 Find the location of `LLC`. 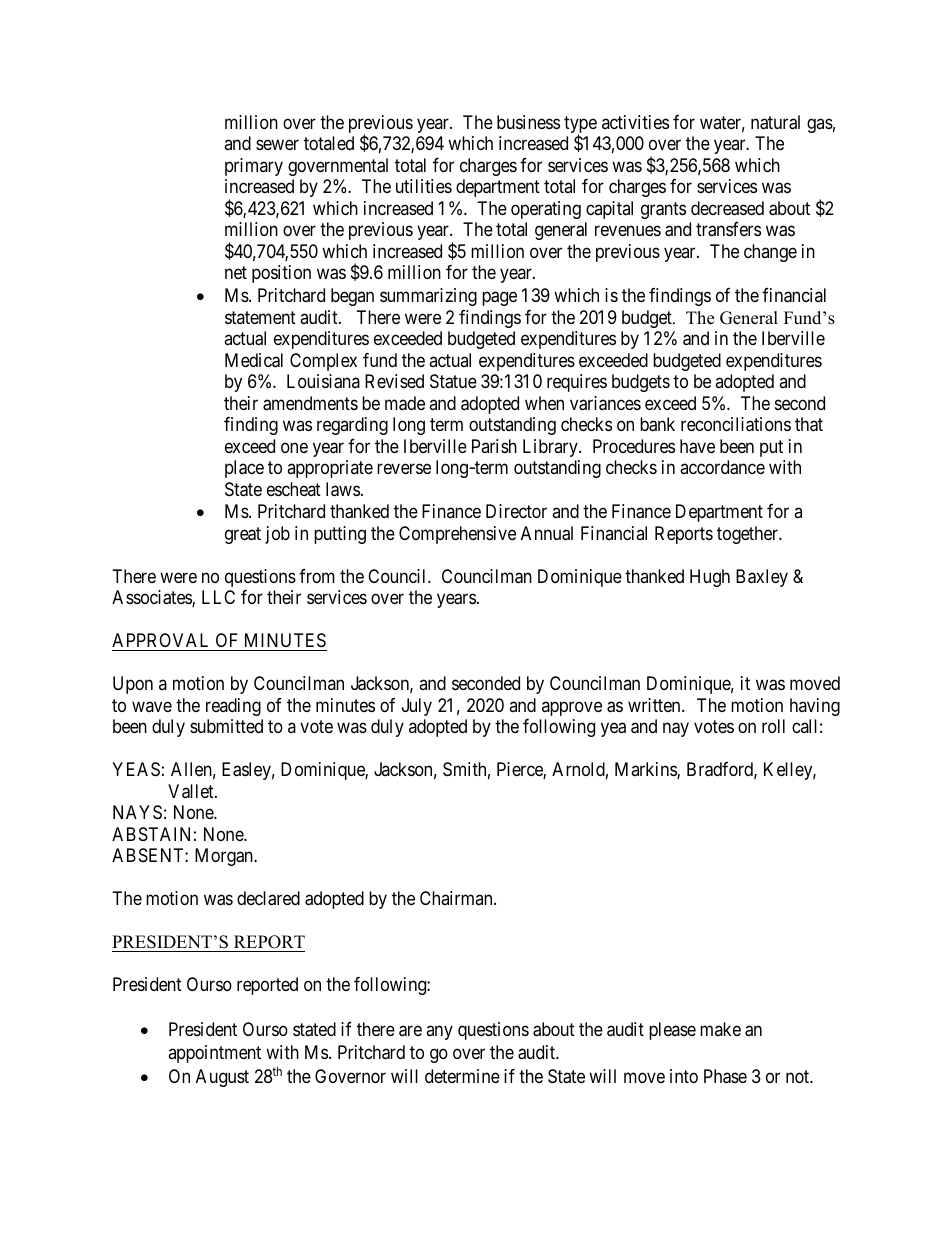

LLC is located at coordinates (218, 597).
